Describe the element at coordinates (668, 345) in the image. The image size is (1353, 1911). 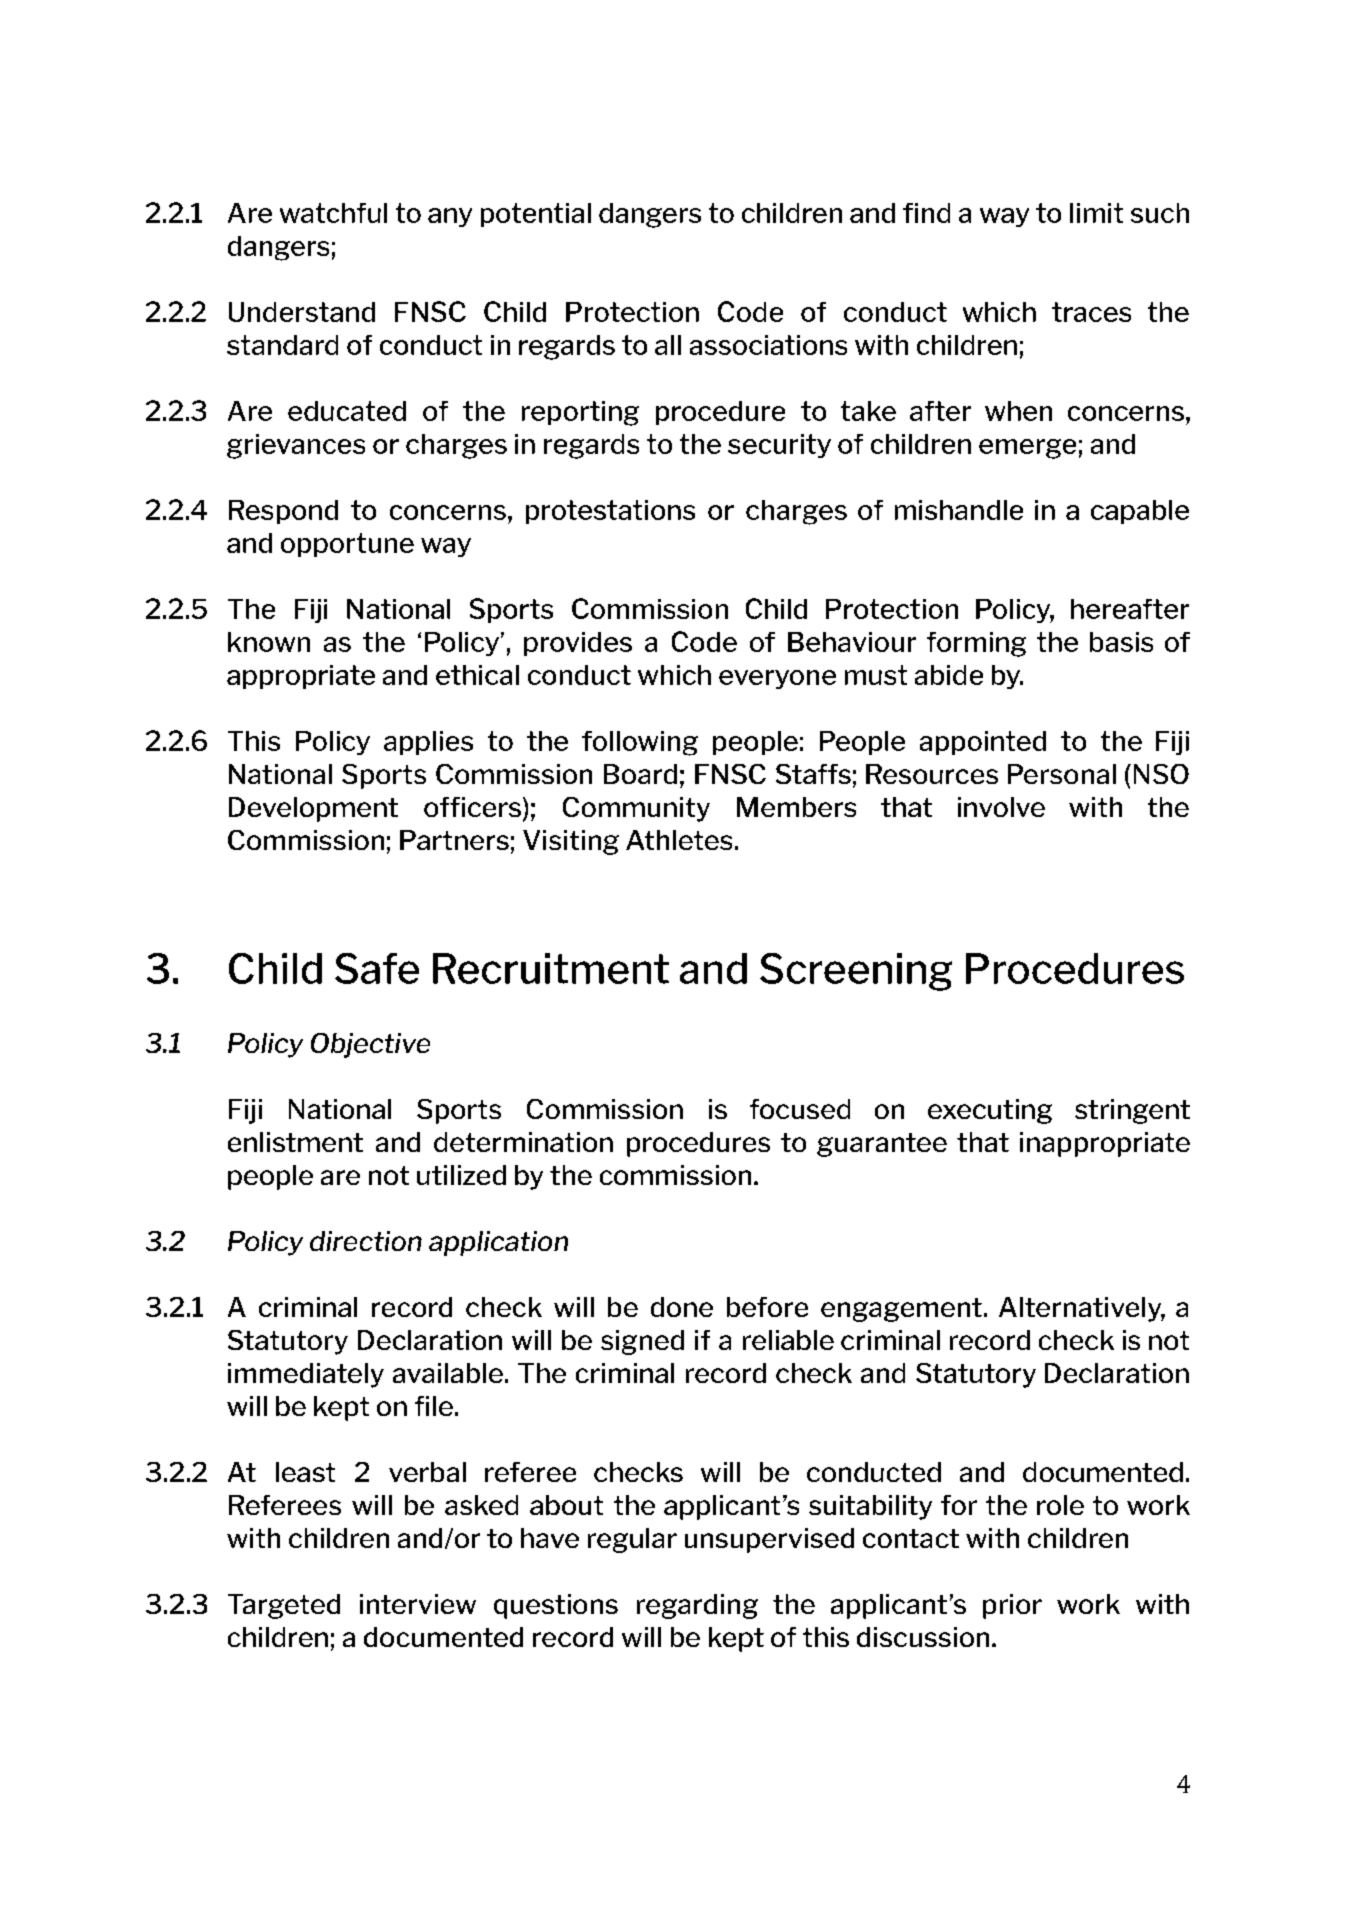
I see `all` at that location.
